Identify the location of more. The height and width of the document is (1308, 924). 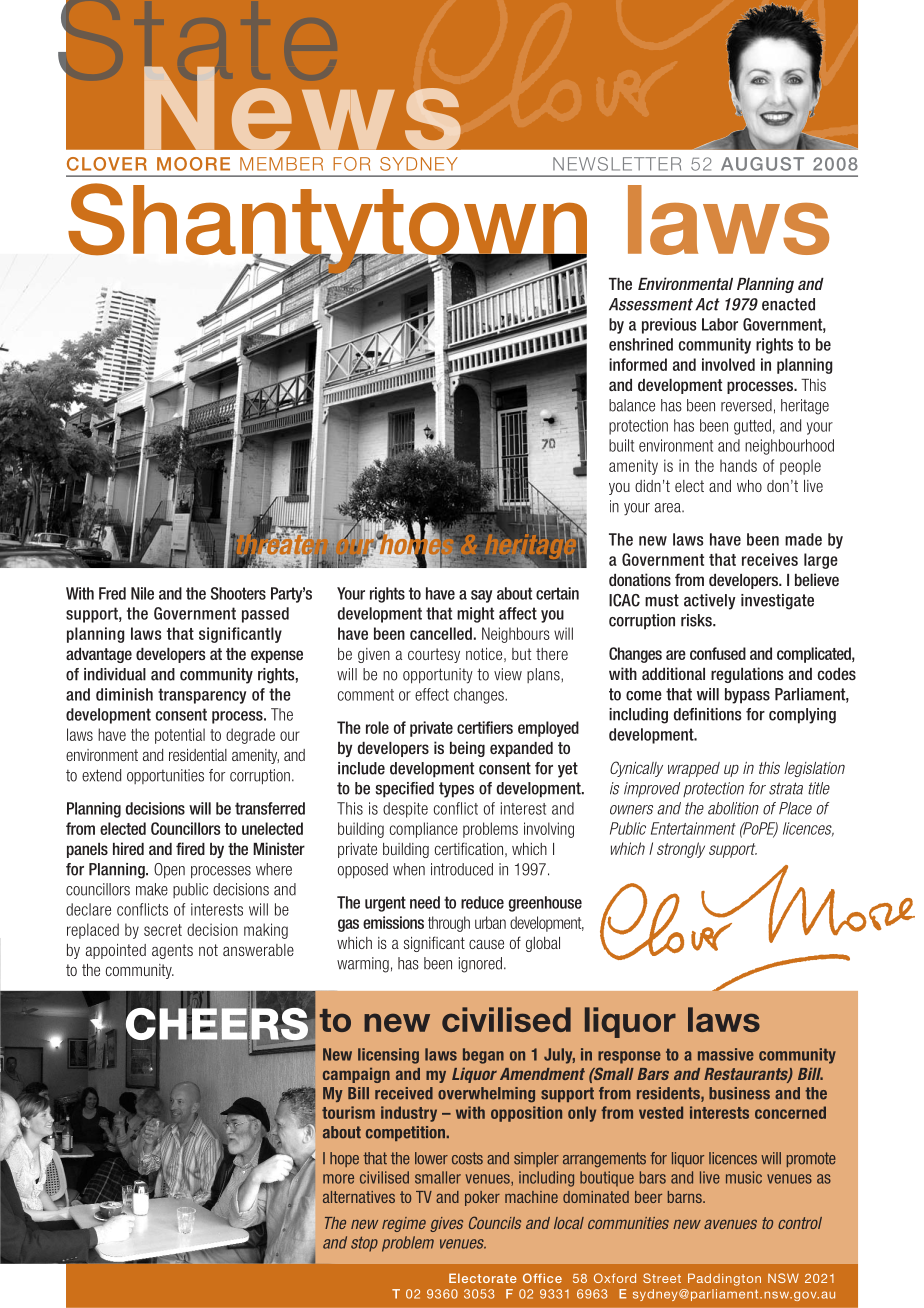
(338, 1179).
